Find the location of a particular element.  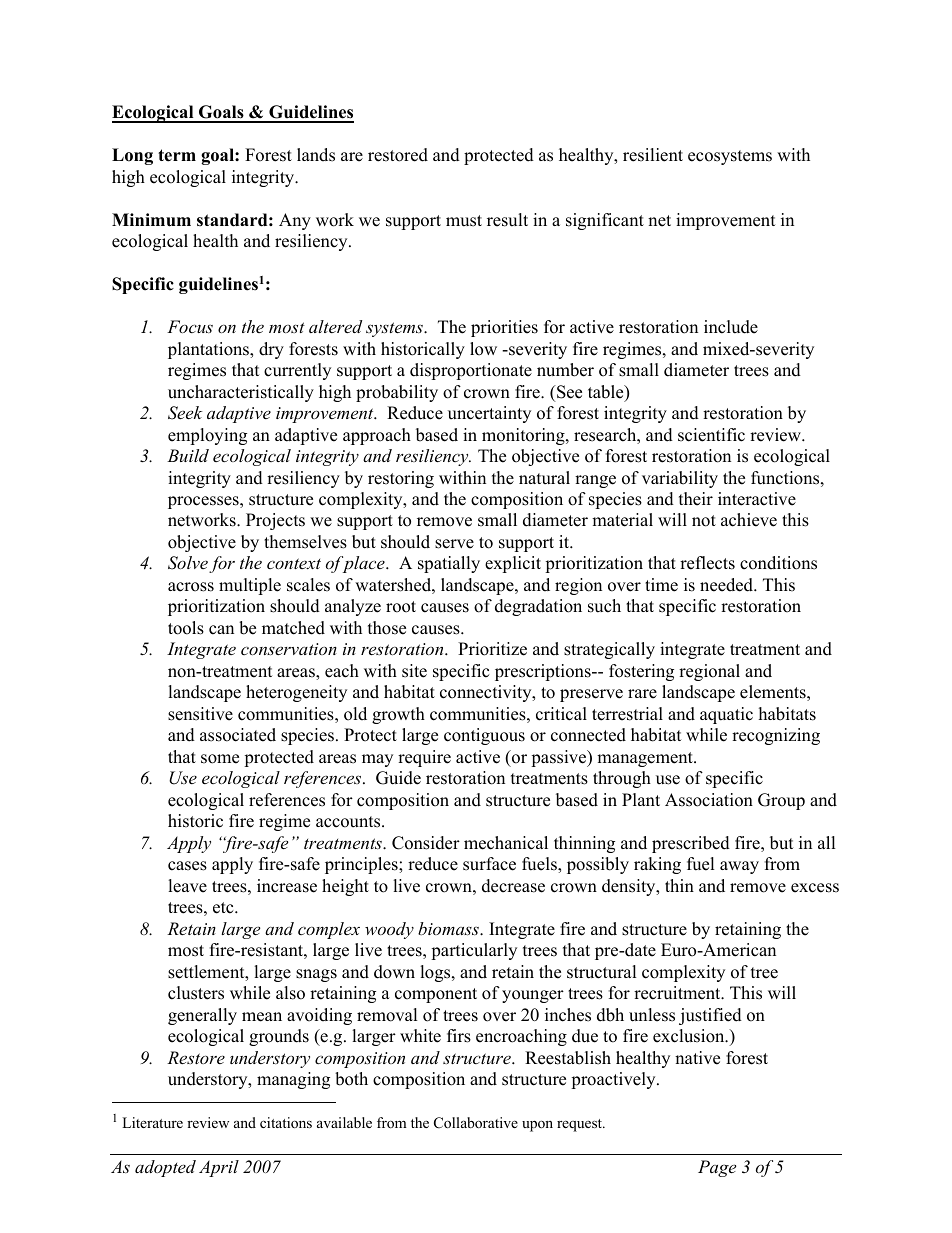

must is located at coordinates (464, 221).
